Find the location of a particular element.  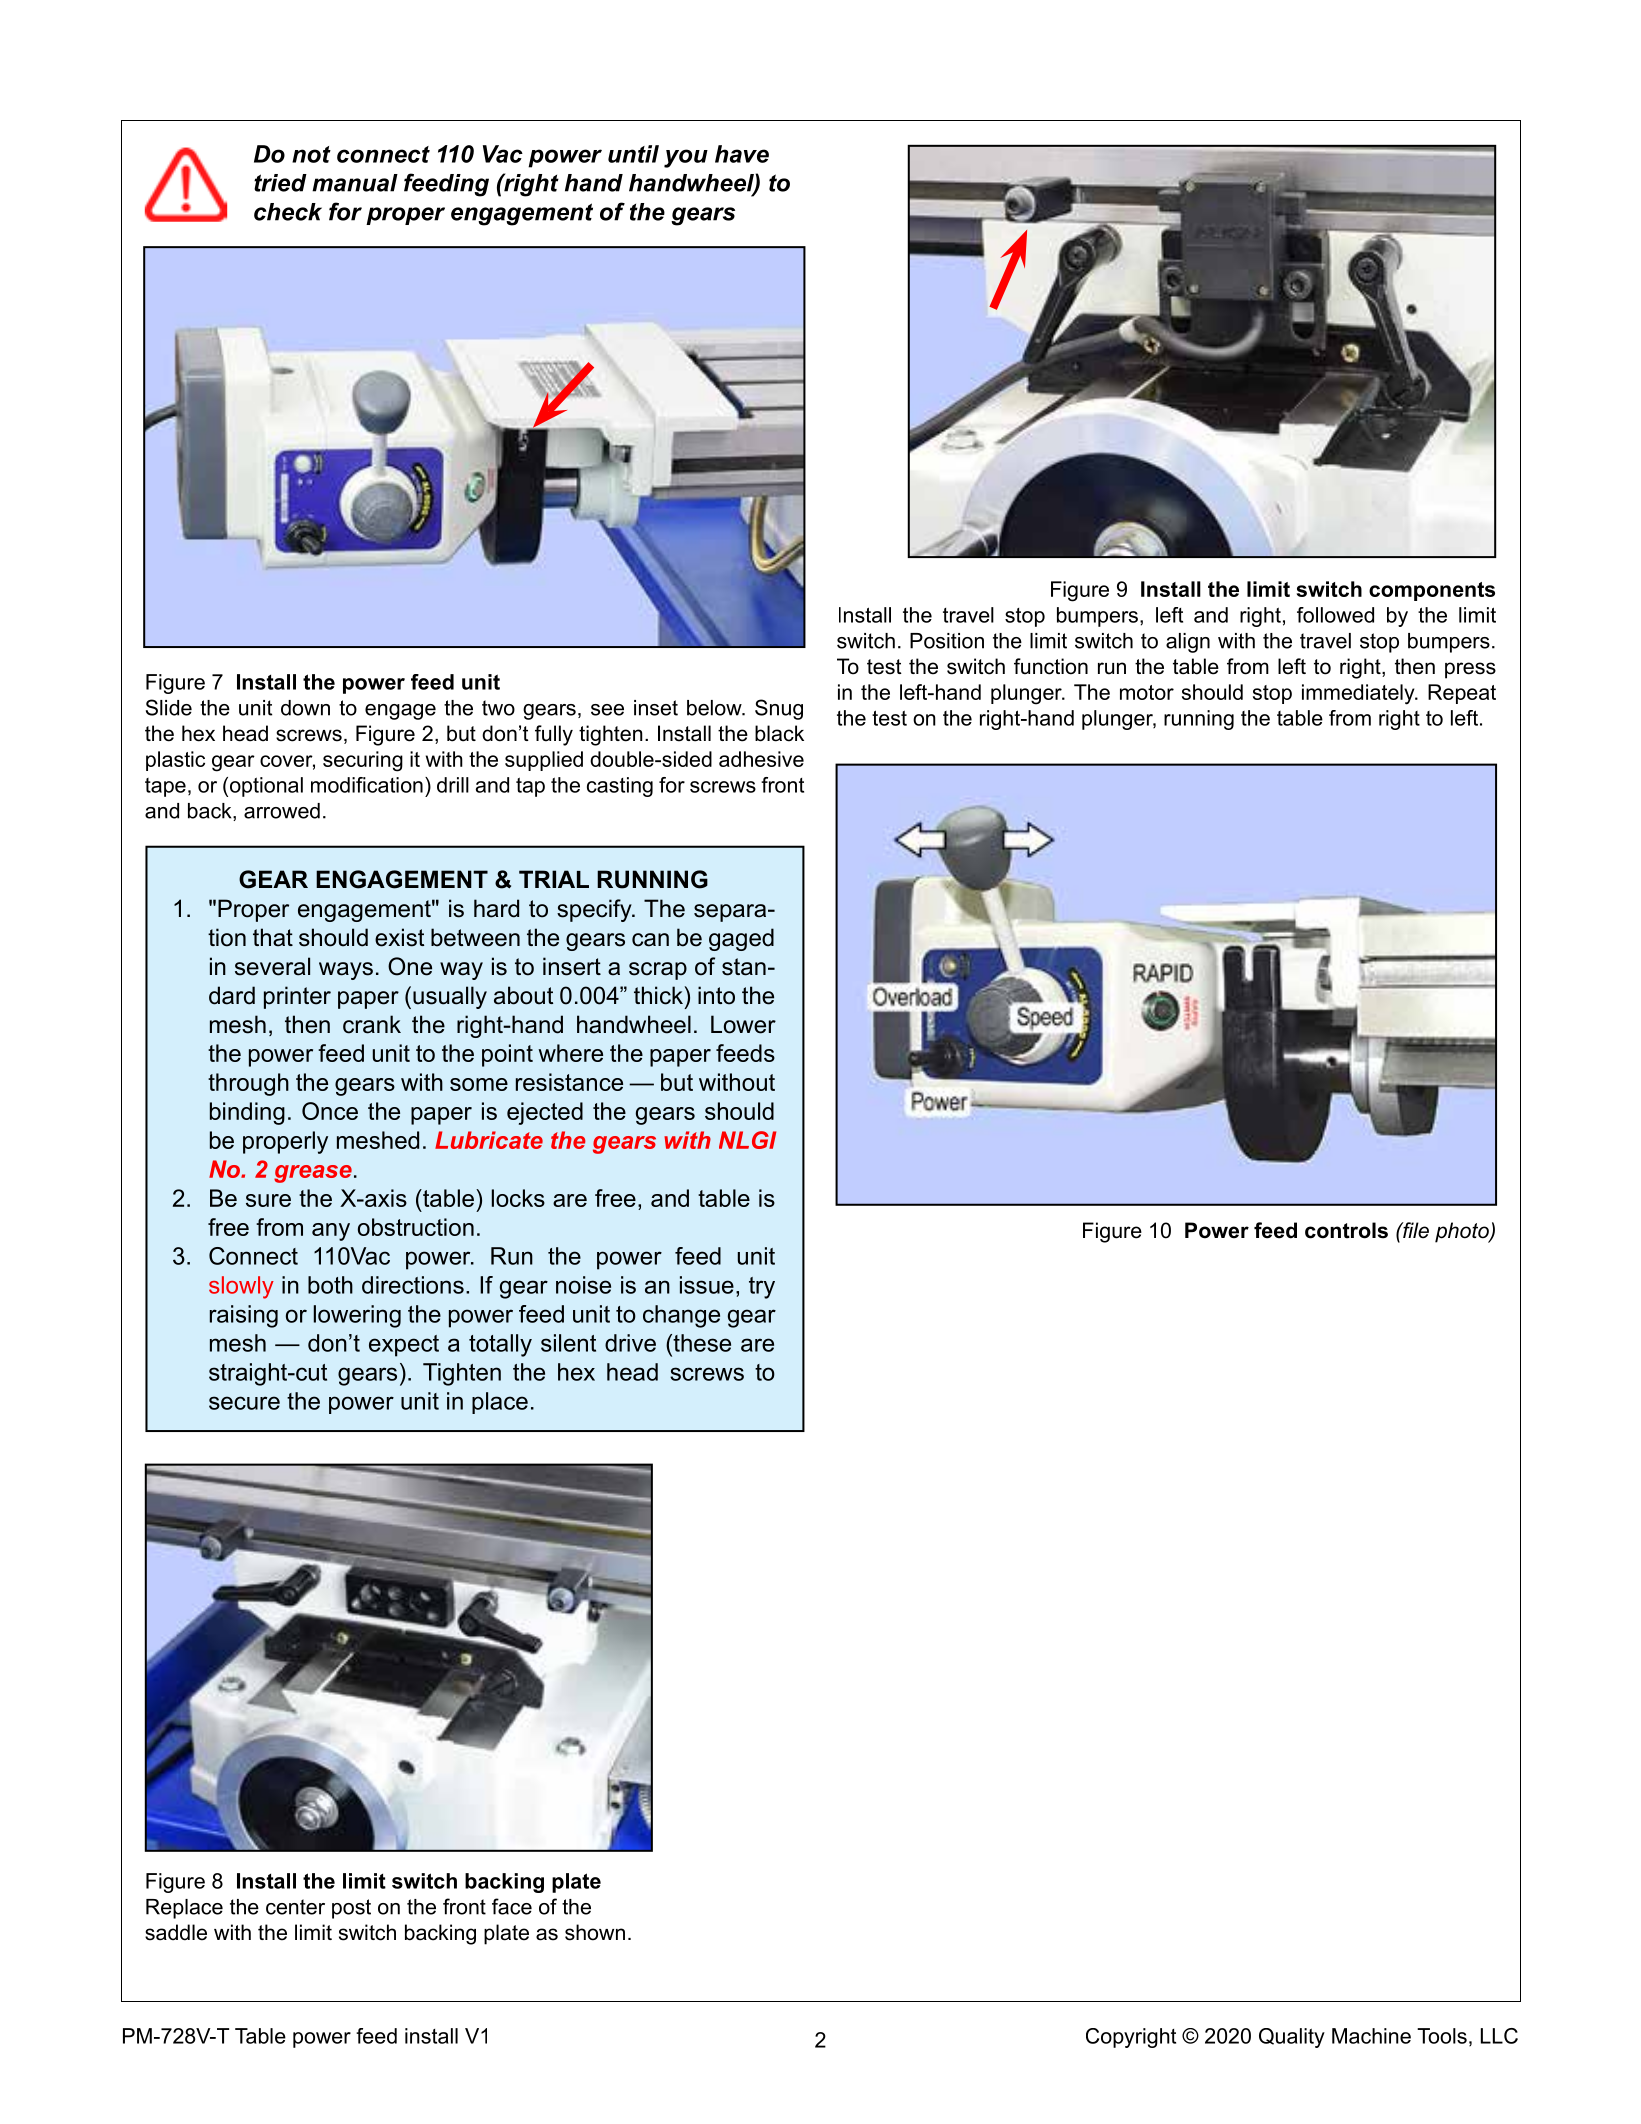

down is located at coordinates (305, 708).
